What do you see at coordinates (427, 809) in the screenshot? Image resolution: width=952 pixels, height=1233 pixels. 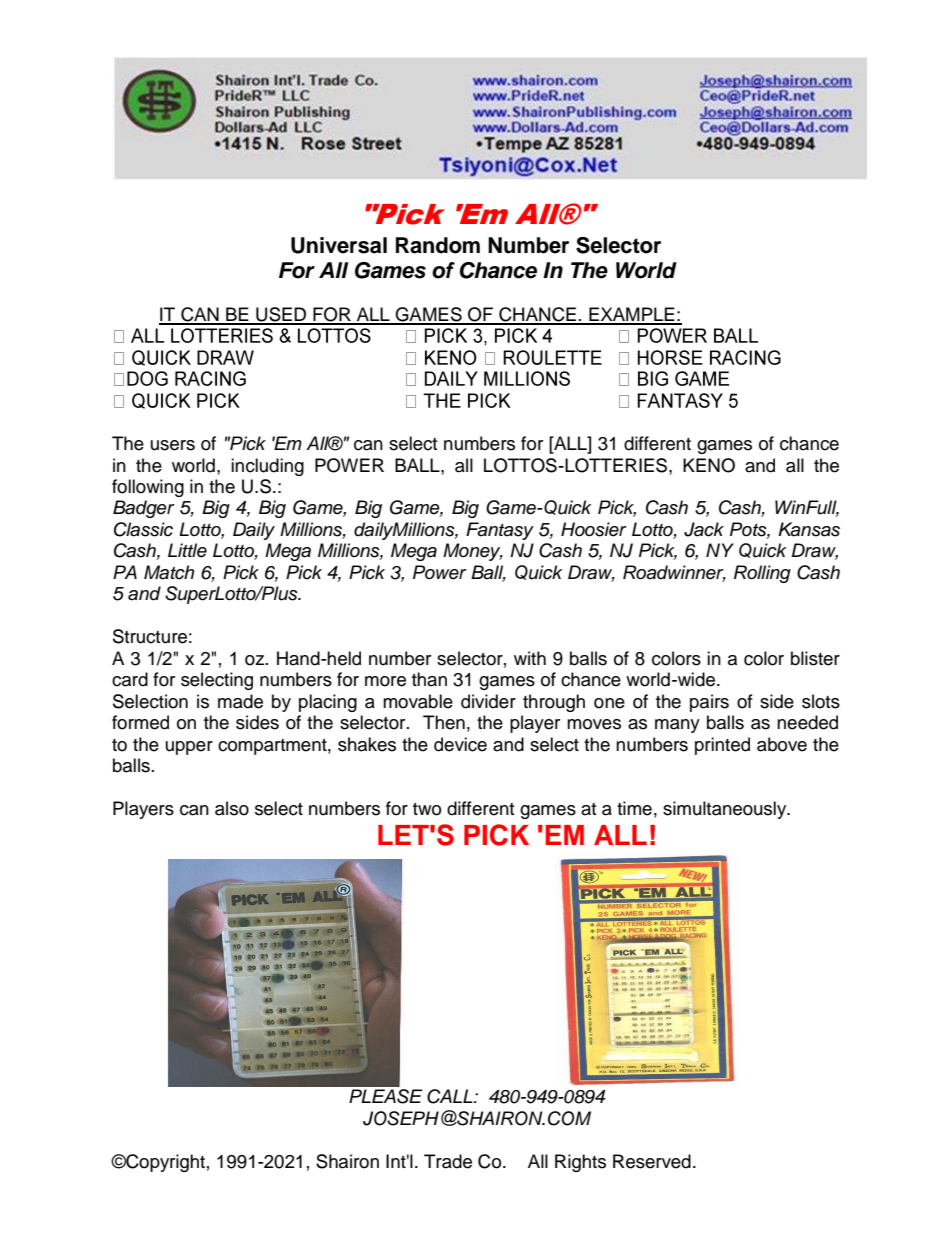 I see `two` at bounding box center [427, 809].
